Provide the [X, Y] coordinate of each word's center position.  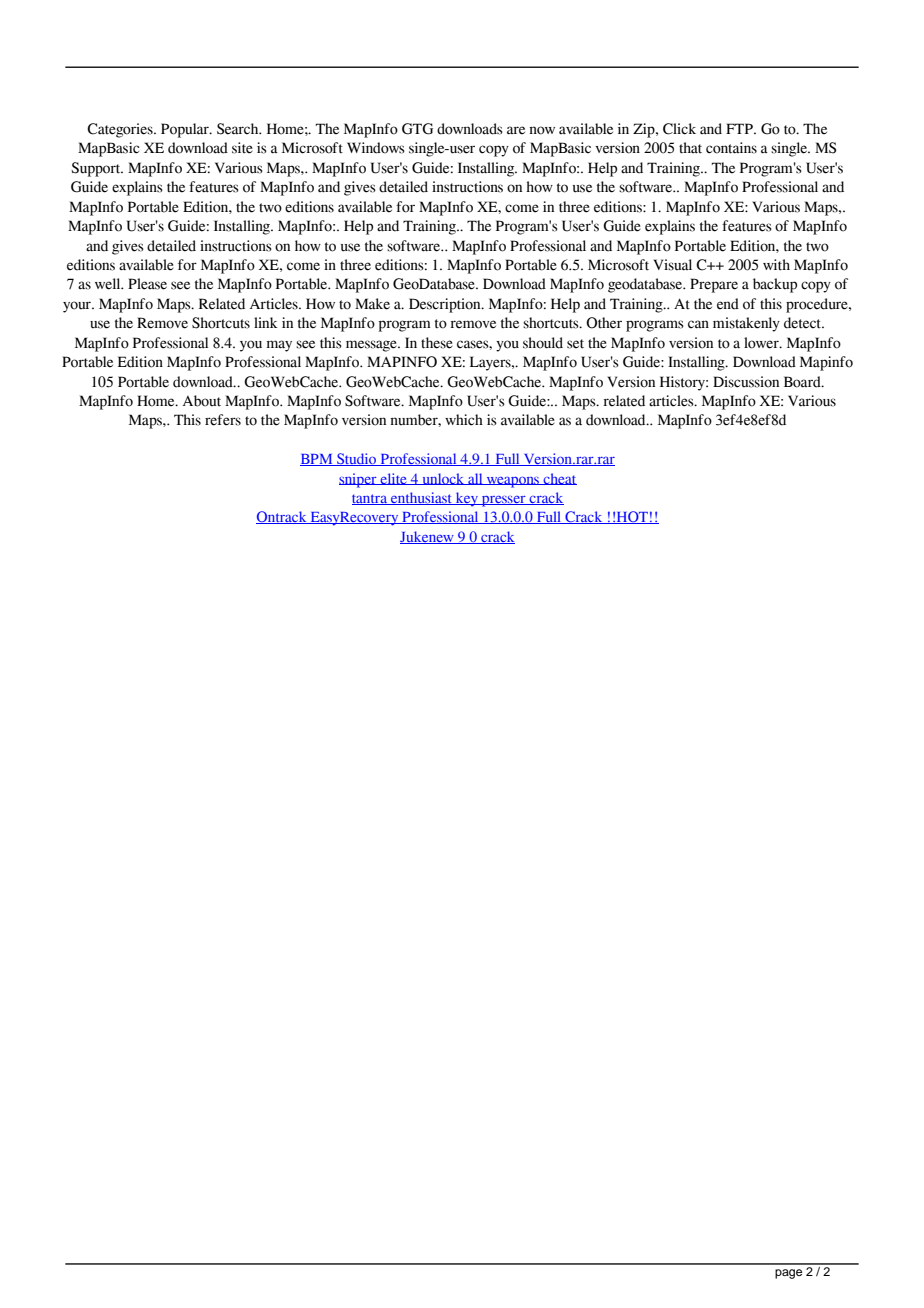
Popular [186, 130]
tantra [370, 499]
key [467, 499]
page [788, 1274]
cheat [559, 479]
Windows [376, 148]
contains [731, 148]
